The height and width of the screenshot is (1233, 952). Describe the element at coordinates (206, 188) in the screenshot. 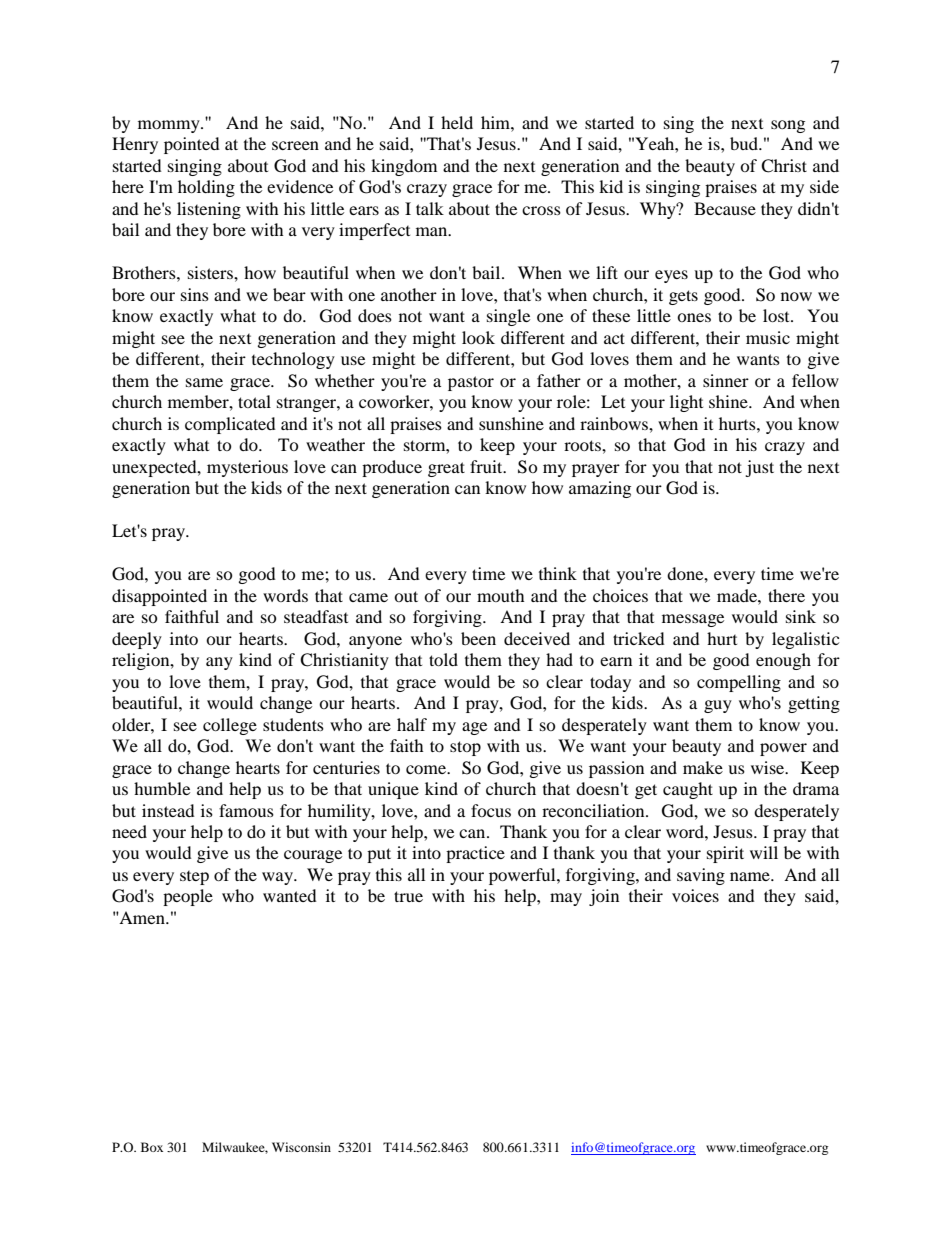

I see `holding` at that location.
